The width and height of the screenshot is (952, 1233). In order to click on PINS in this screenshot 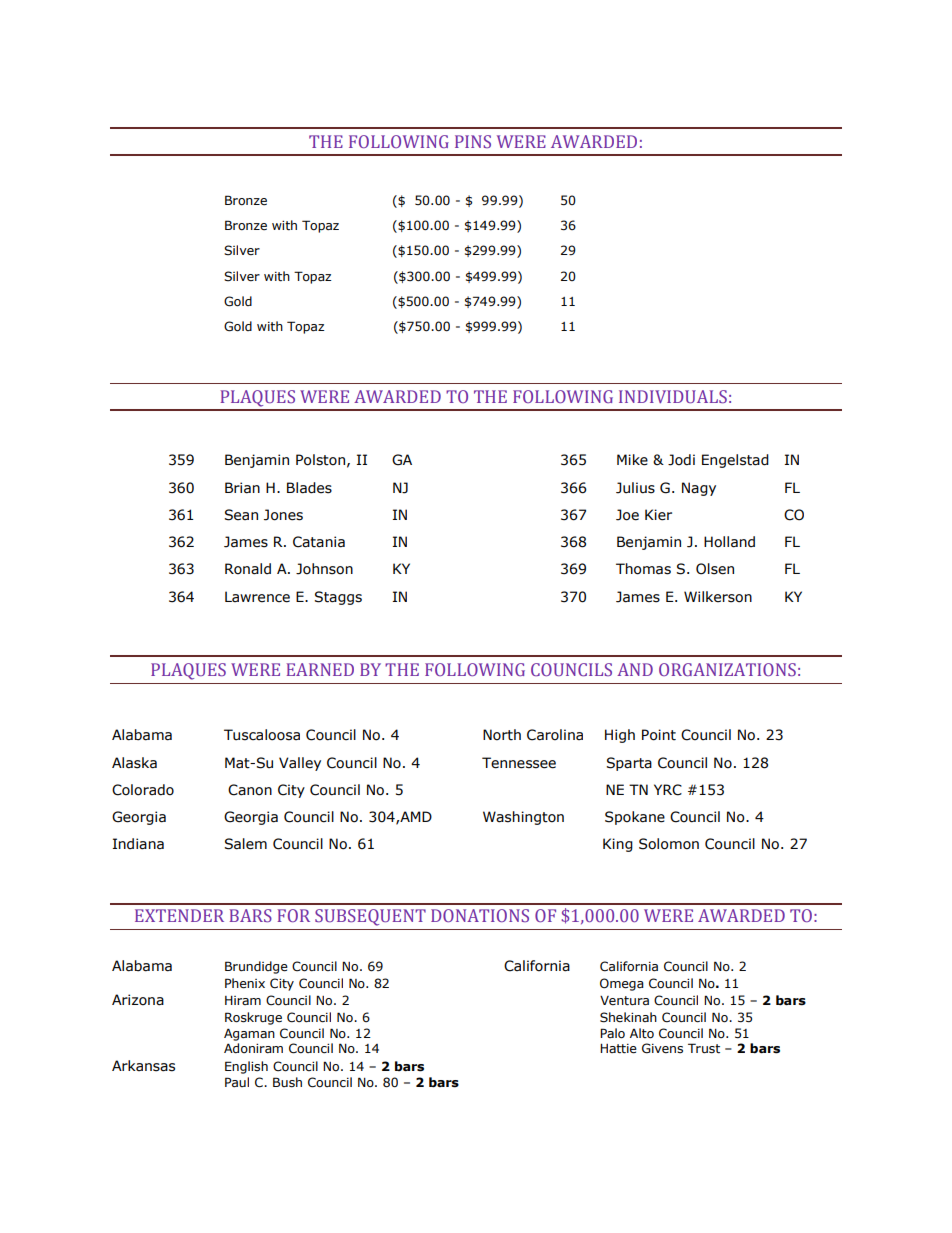, I will do `click(473, 141)`.
